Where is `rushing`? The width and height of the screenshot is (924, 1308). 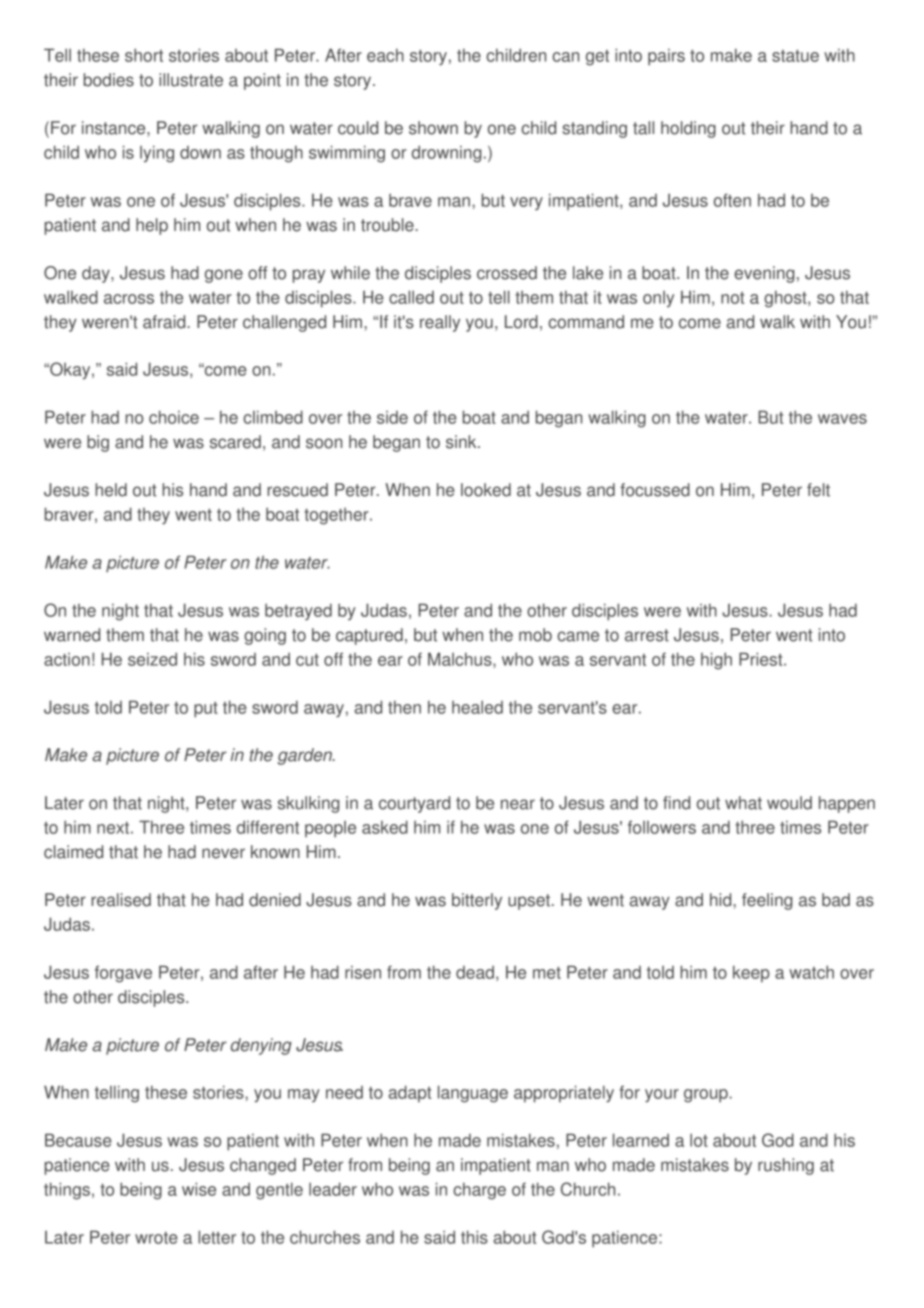 rushing is located at coordinates (786, 1166).
